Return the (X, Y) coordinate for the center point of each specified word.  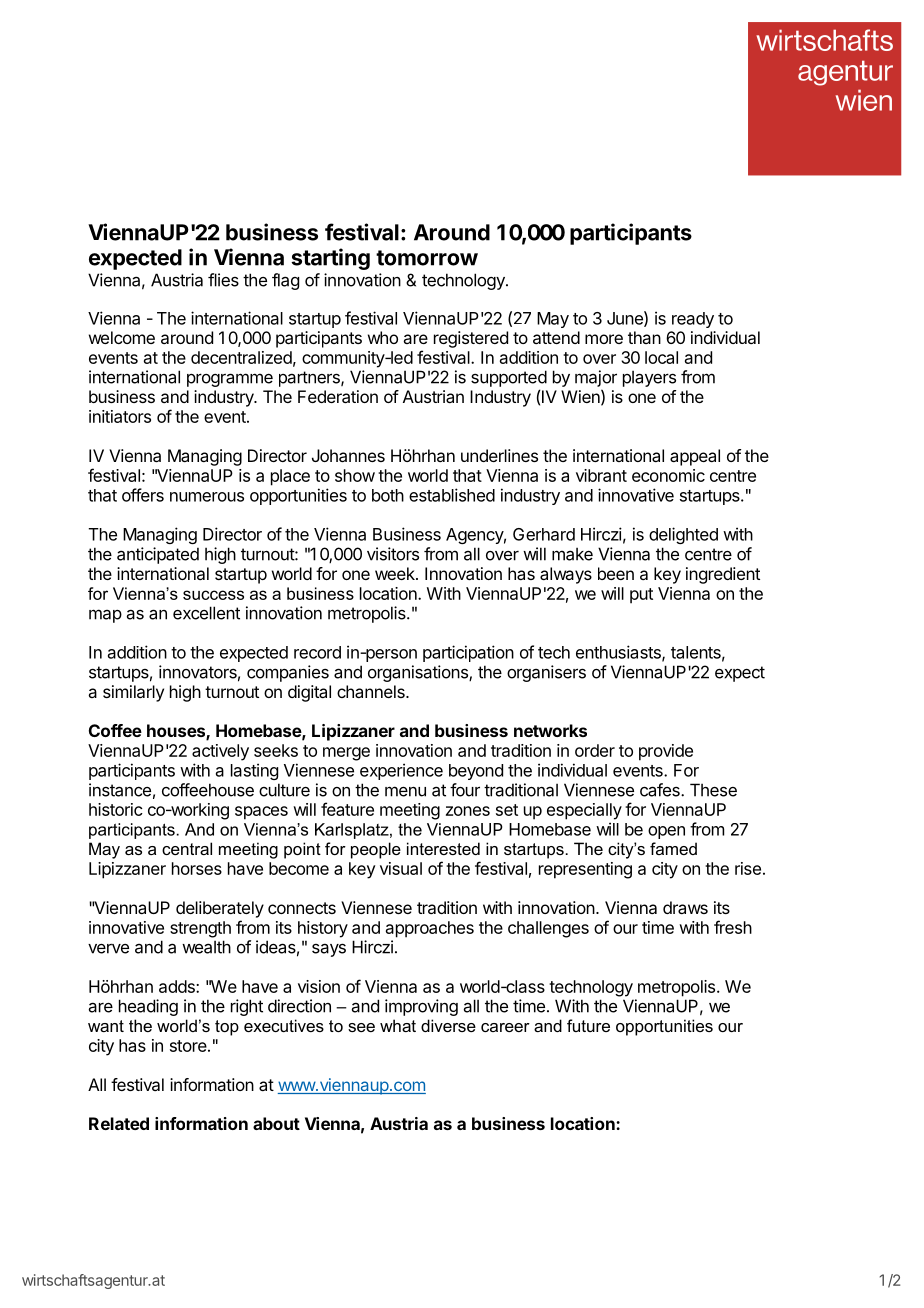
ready (693, 320)
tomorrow (427, 258)
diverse (448, 1025)
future (588, 1025)
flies (223, 280)
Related (119, 1123)
